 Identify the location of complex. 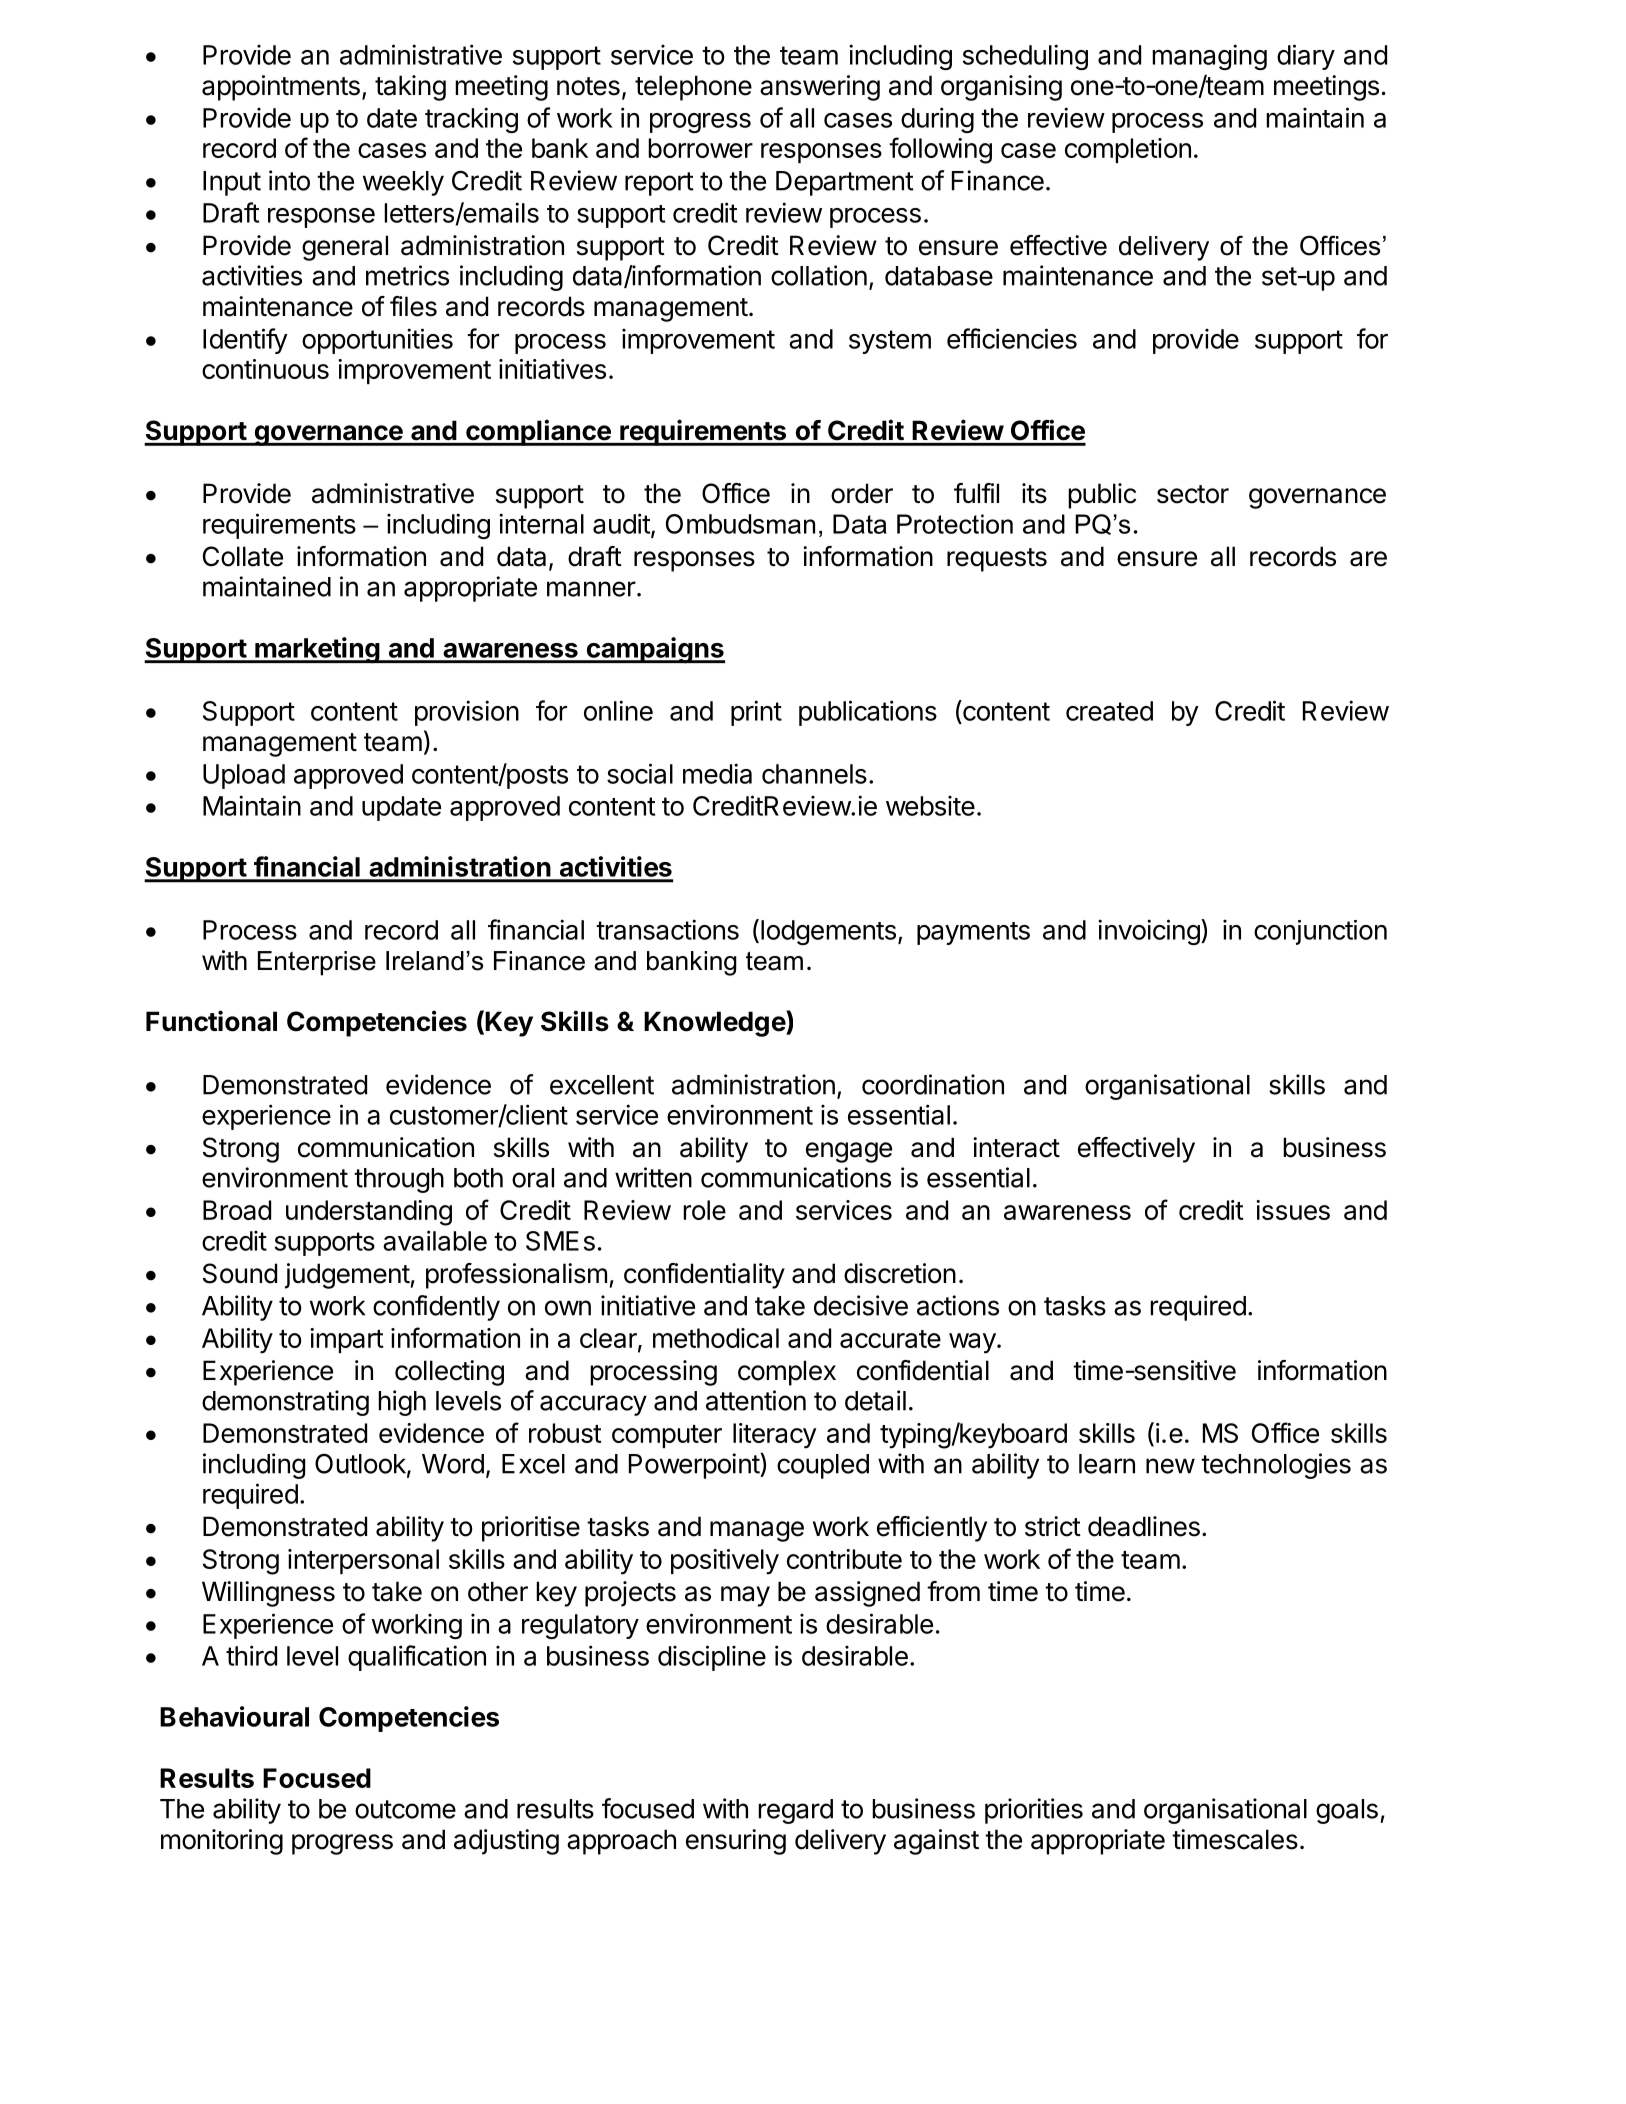
(787, 1373).
